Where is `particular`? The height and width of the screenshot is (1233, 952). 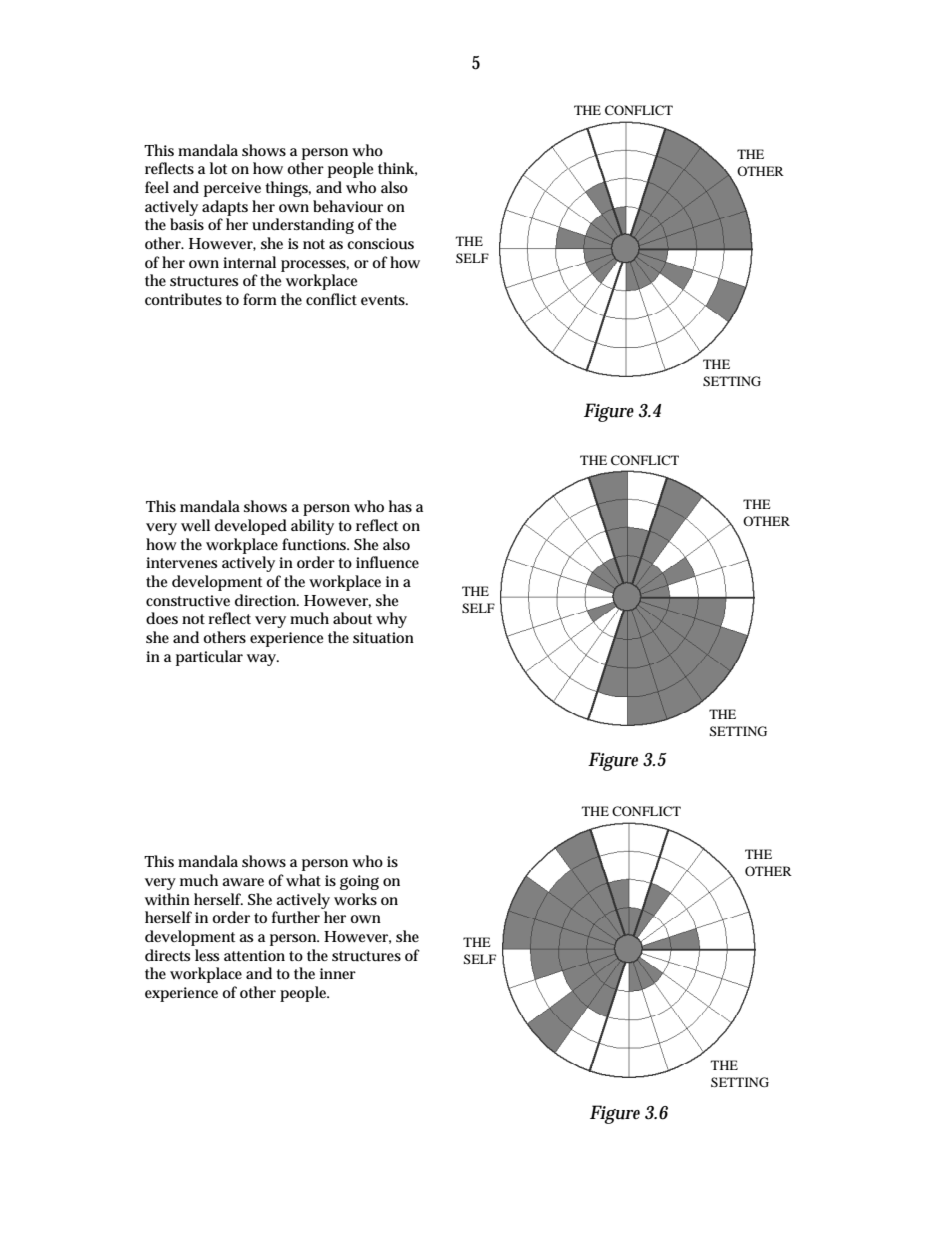 particular is located at coordinates (209, 658).
